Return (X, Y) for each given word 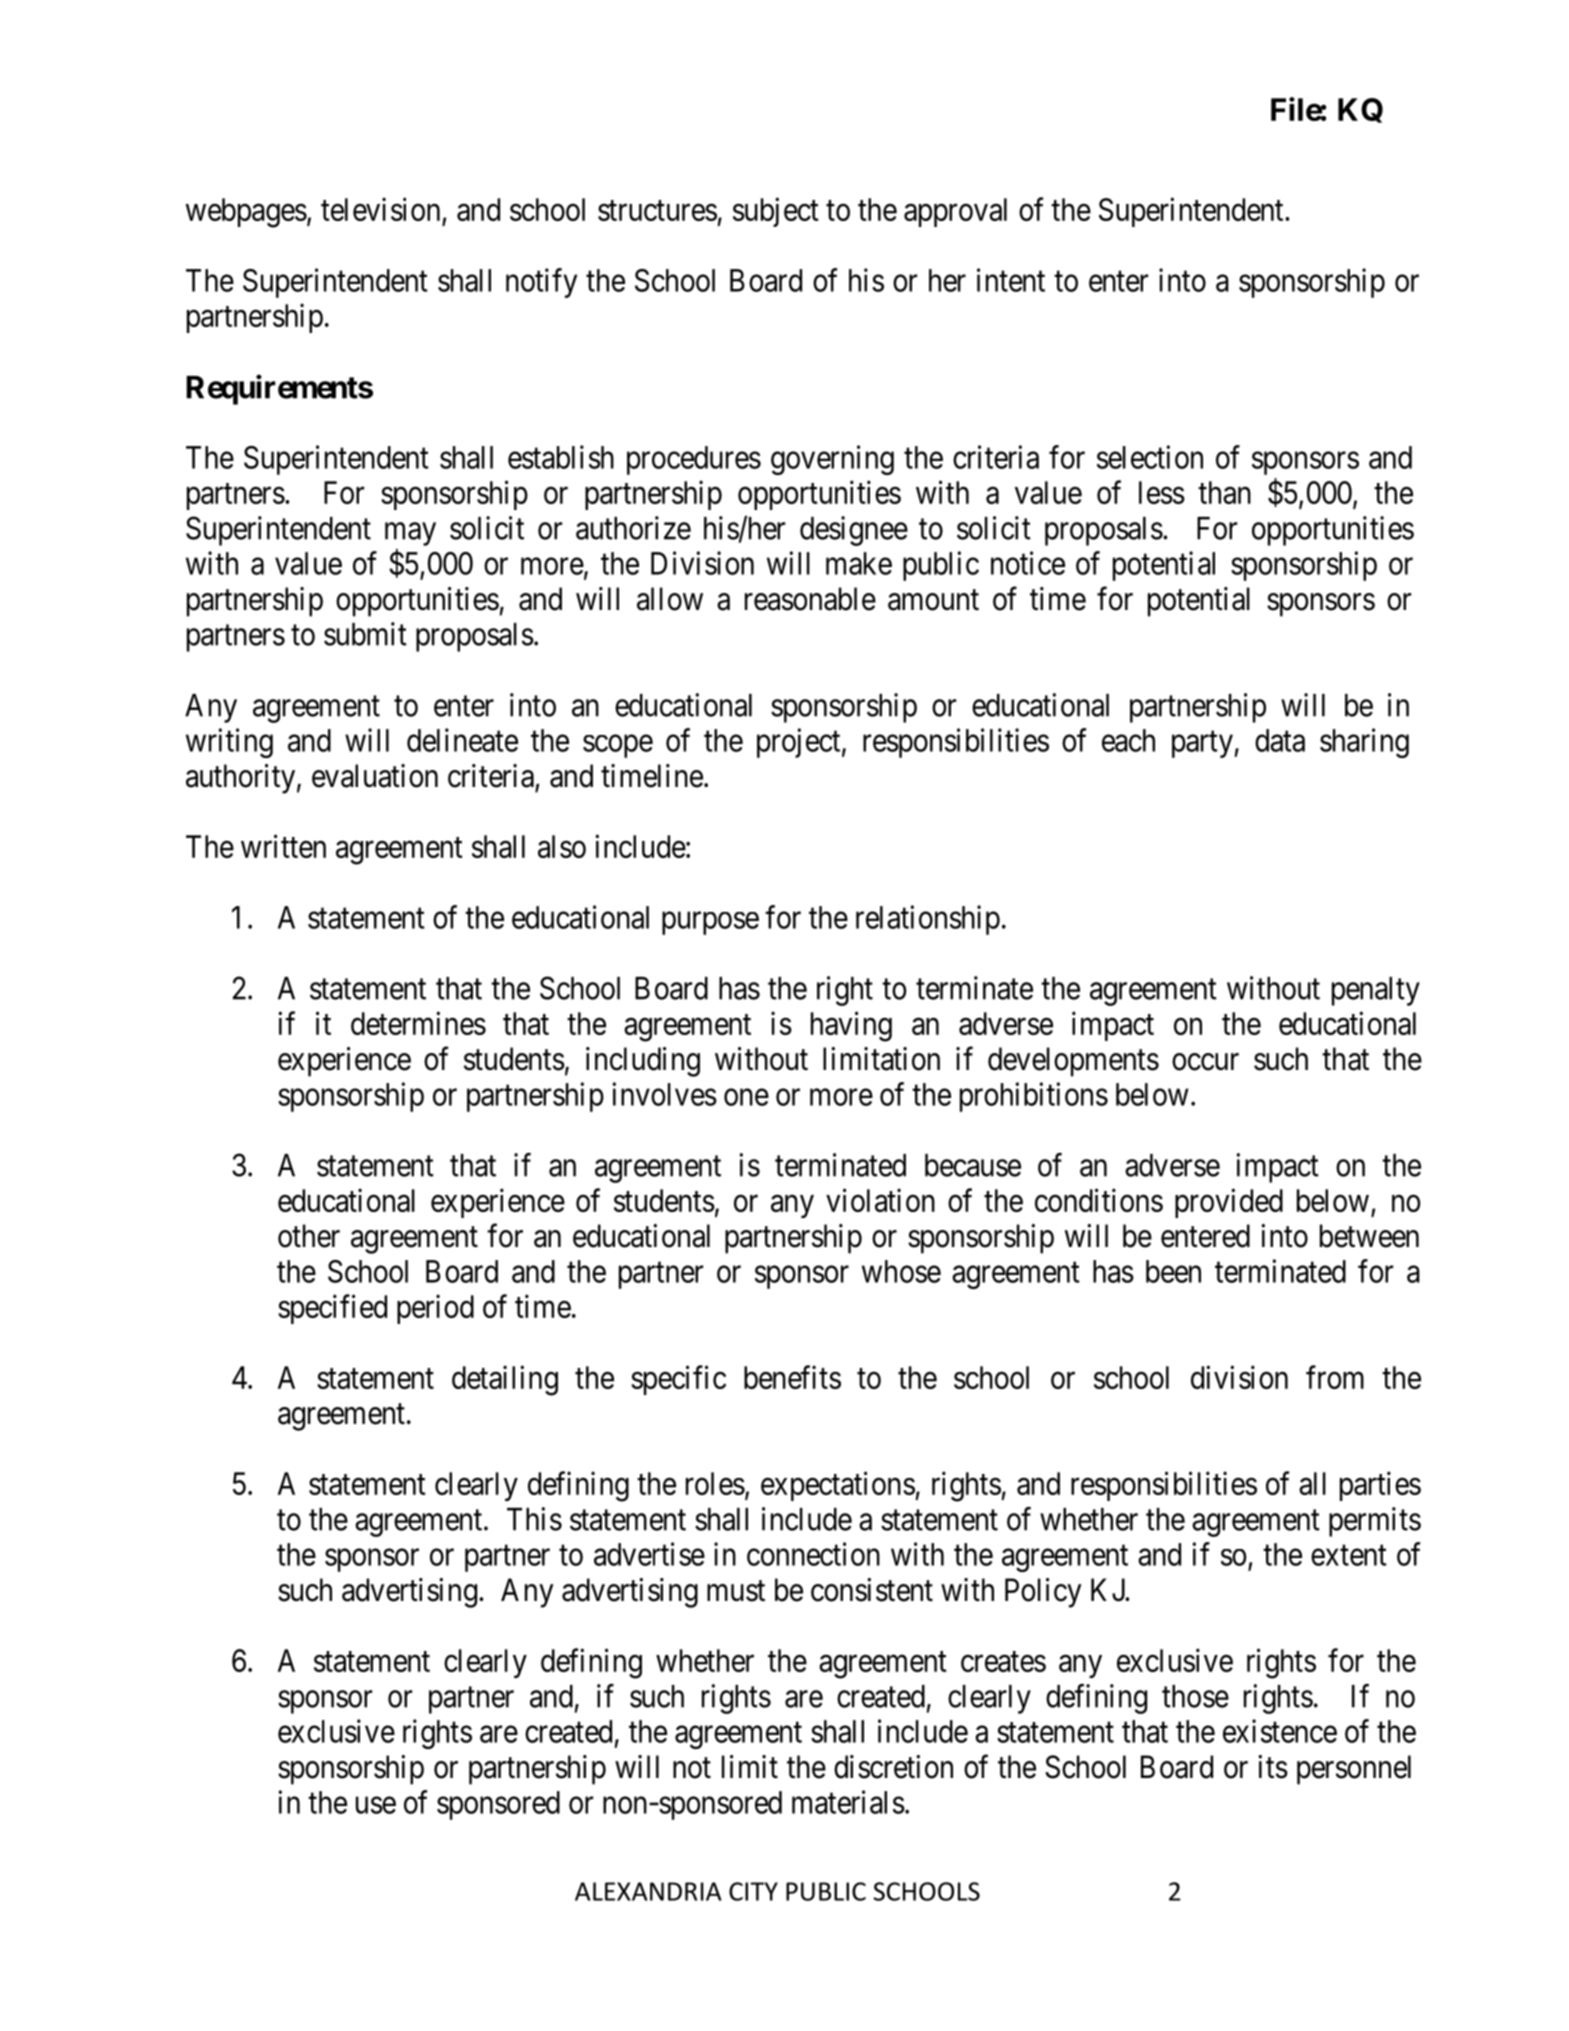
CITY (753, 1891)
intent (1011, 280)
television (380, 209)
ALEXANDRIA (648, 1891)
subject (776, 212)
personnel (1354, 1770)
